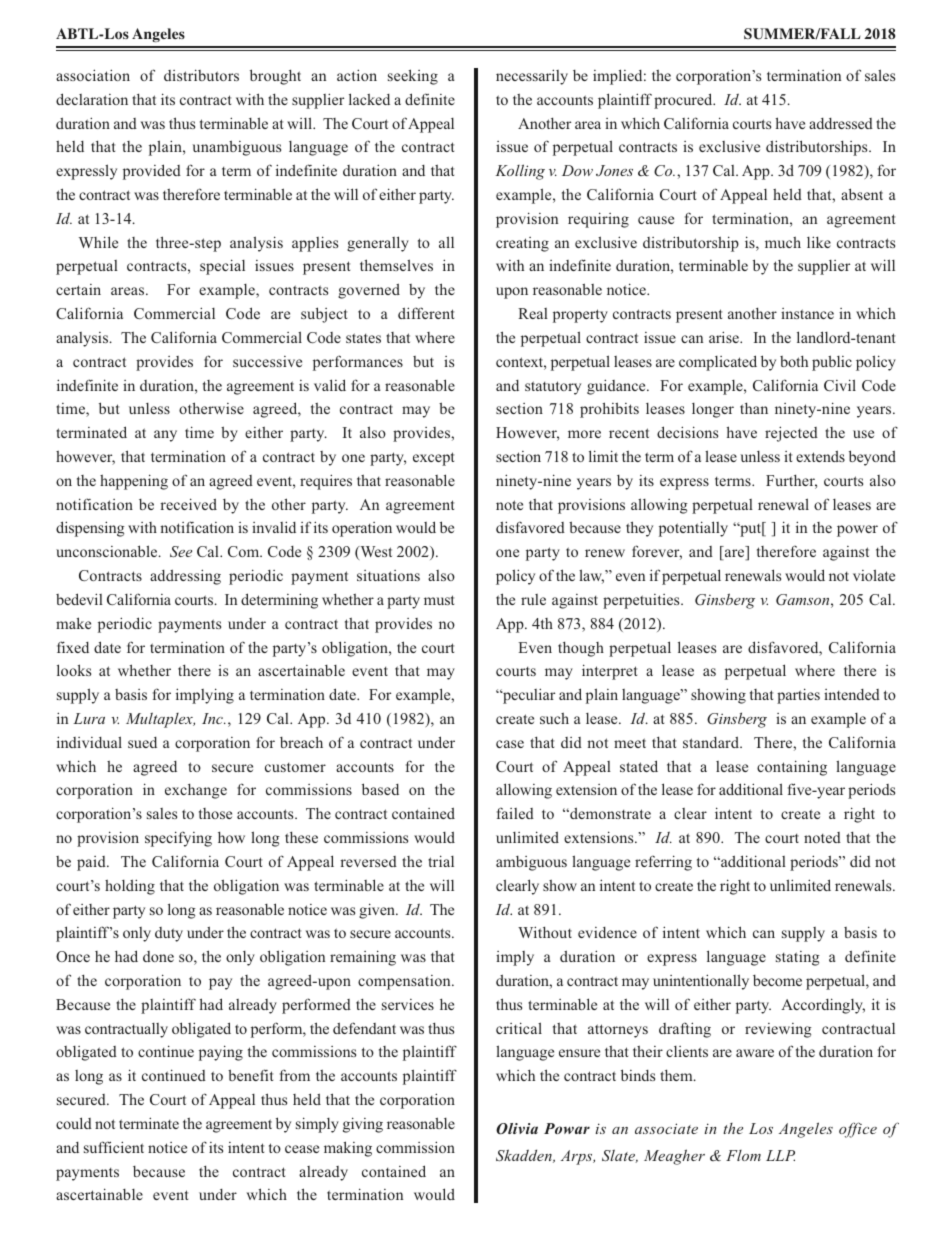 This screenshot has height=1233, width=952. I want to click on instance, so click(807, 313).
